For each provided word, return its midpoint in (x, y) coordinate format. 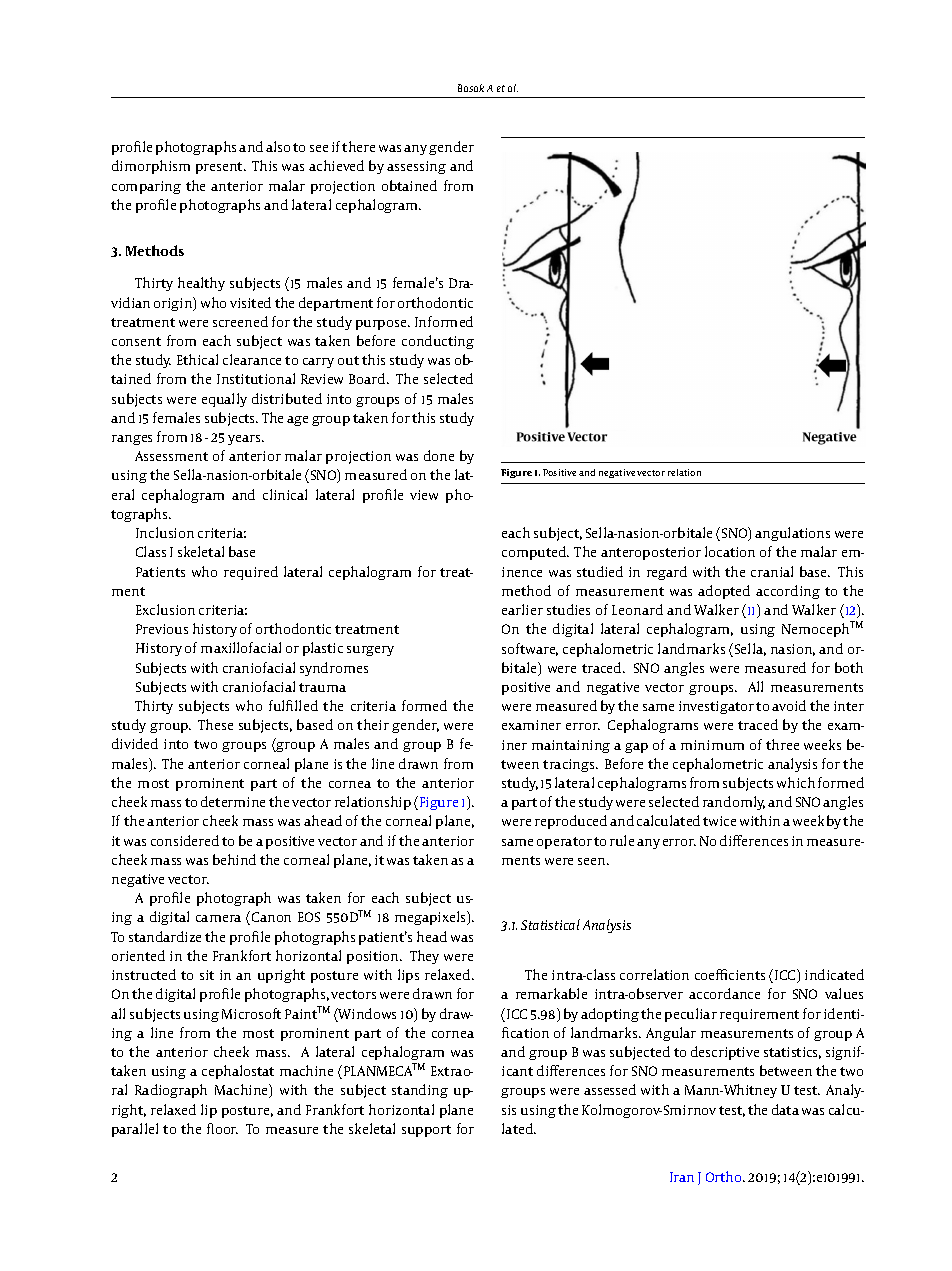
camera (218, 918)
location (730, 551)
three (782, 744)
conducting (438, 342)
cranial (772, 571)
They (424, 957)
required (251, 573)
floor (222, 1128)
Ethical (197, 359)
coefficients (730, 974)
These (215, 724)
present (220, 168)
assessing (416, 167)
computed (535, 553)
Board (368, 378)
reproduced (571, 822)
